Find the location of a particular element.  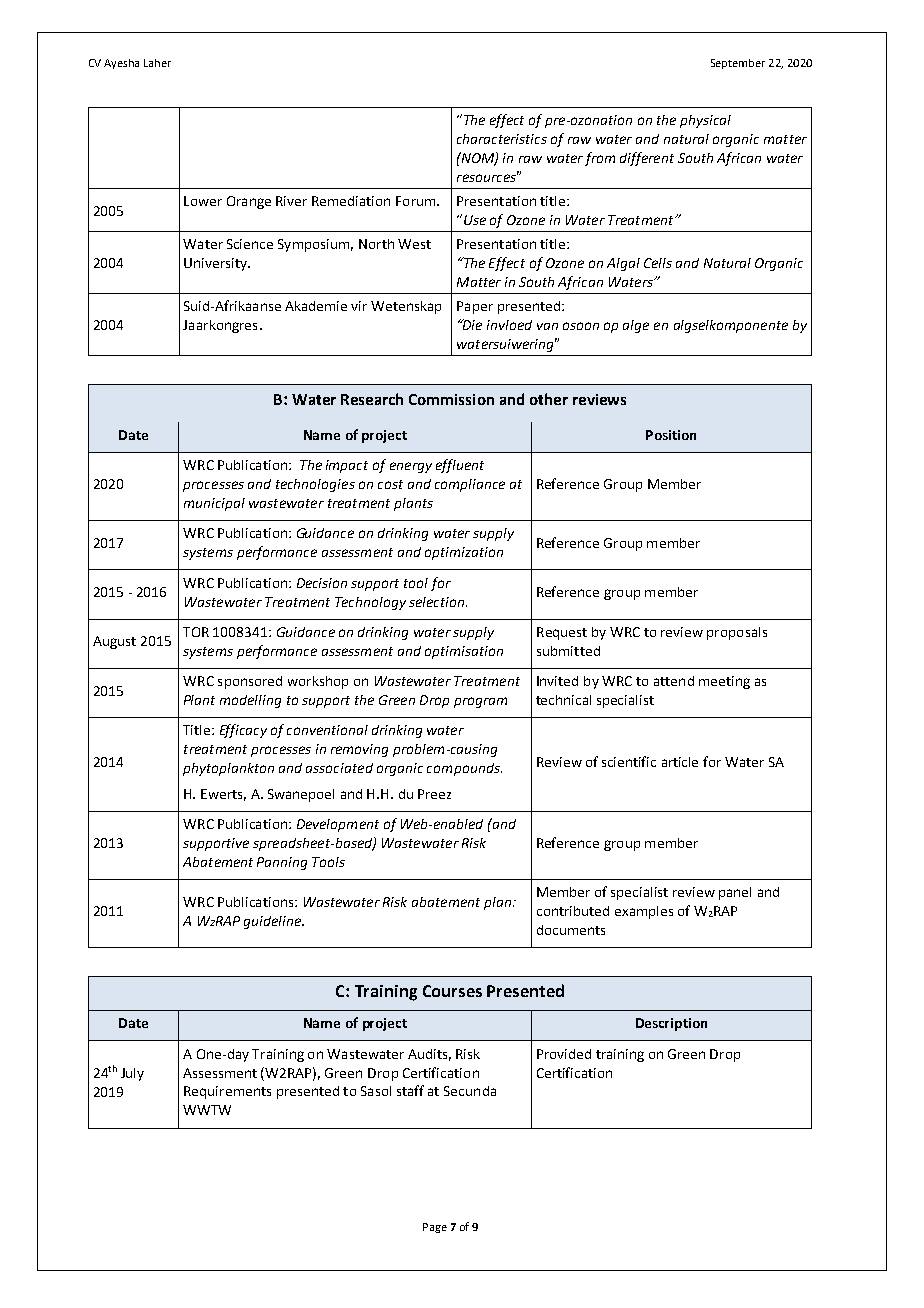

physical is located at coordinates (705, 121).
